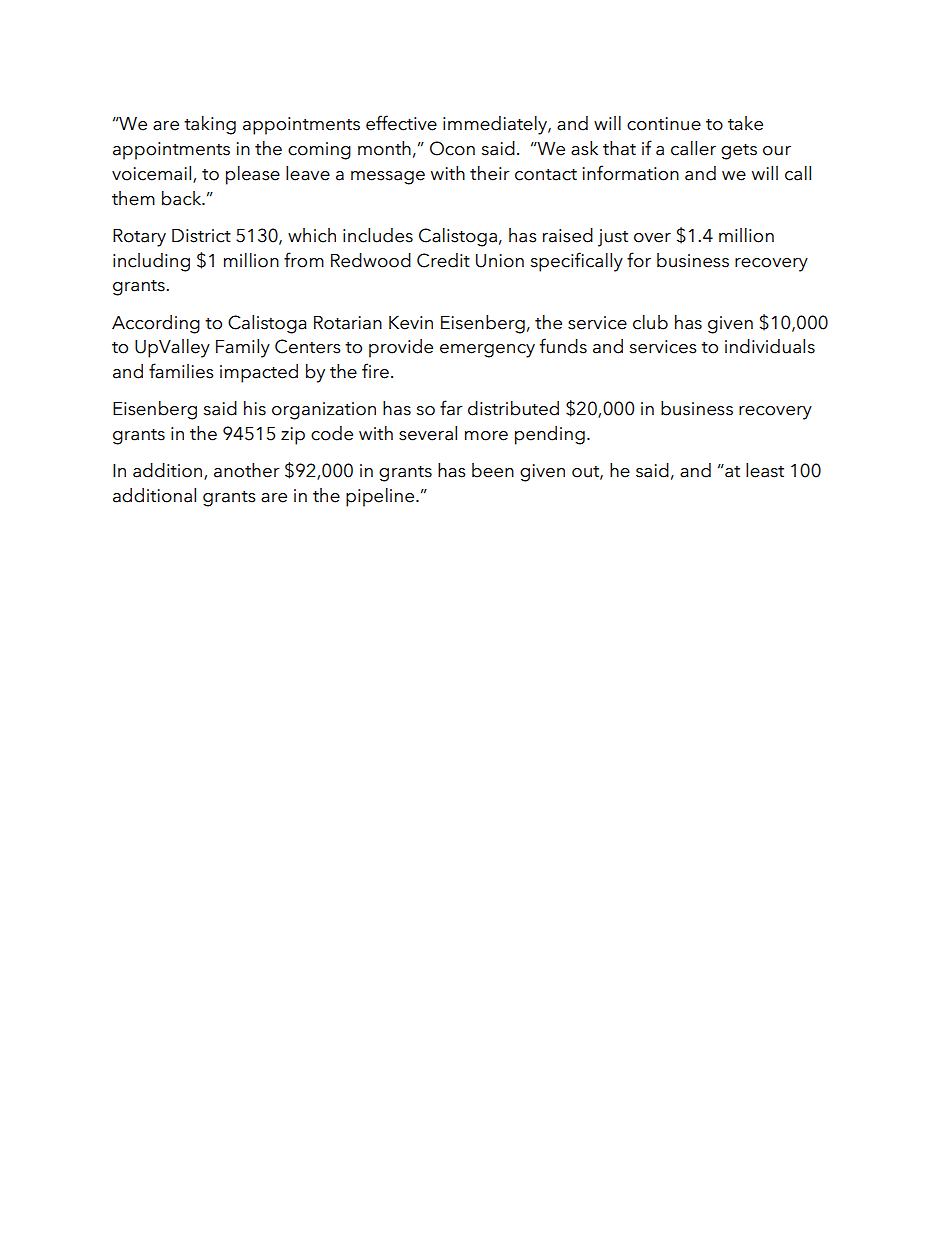 The width and height of the page is (952, 1233). I want to click on families, so click(181, 371).
